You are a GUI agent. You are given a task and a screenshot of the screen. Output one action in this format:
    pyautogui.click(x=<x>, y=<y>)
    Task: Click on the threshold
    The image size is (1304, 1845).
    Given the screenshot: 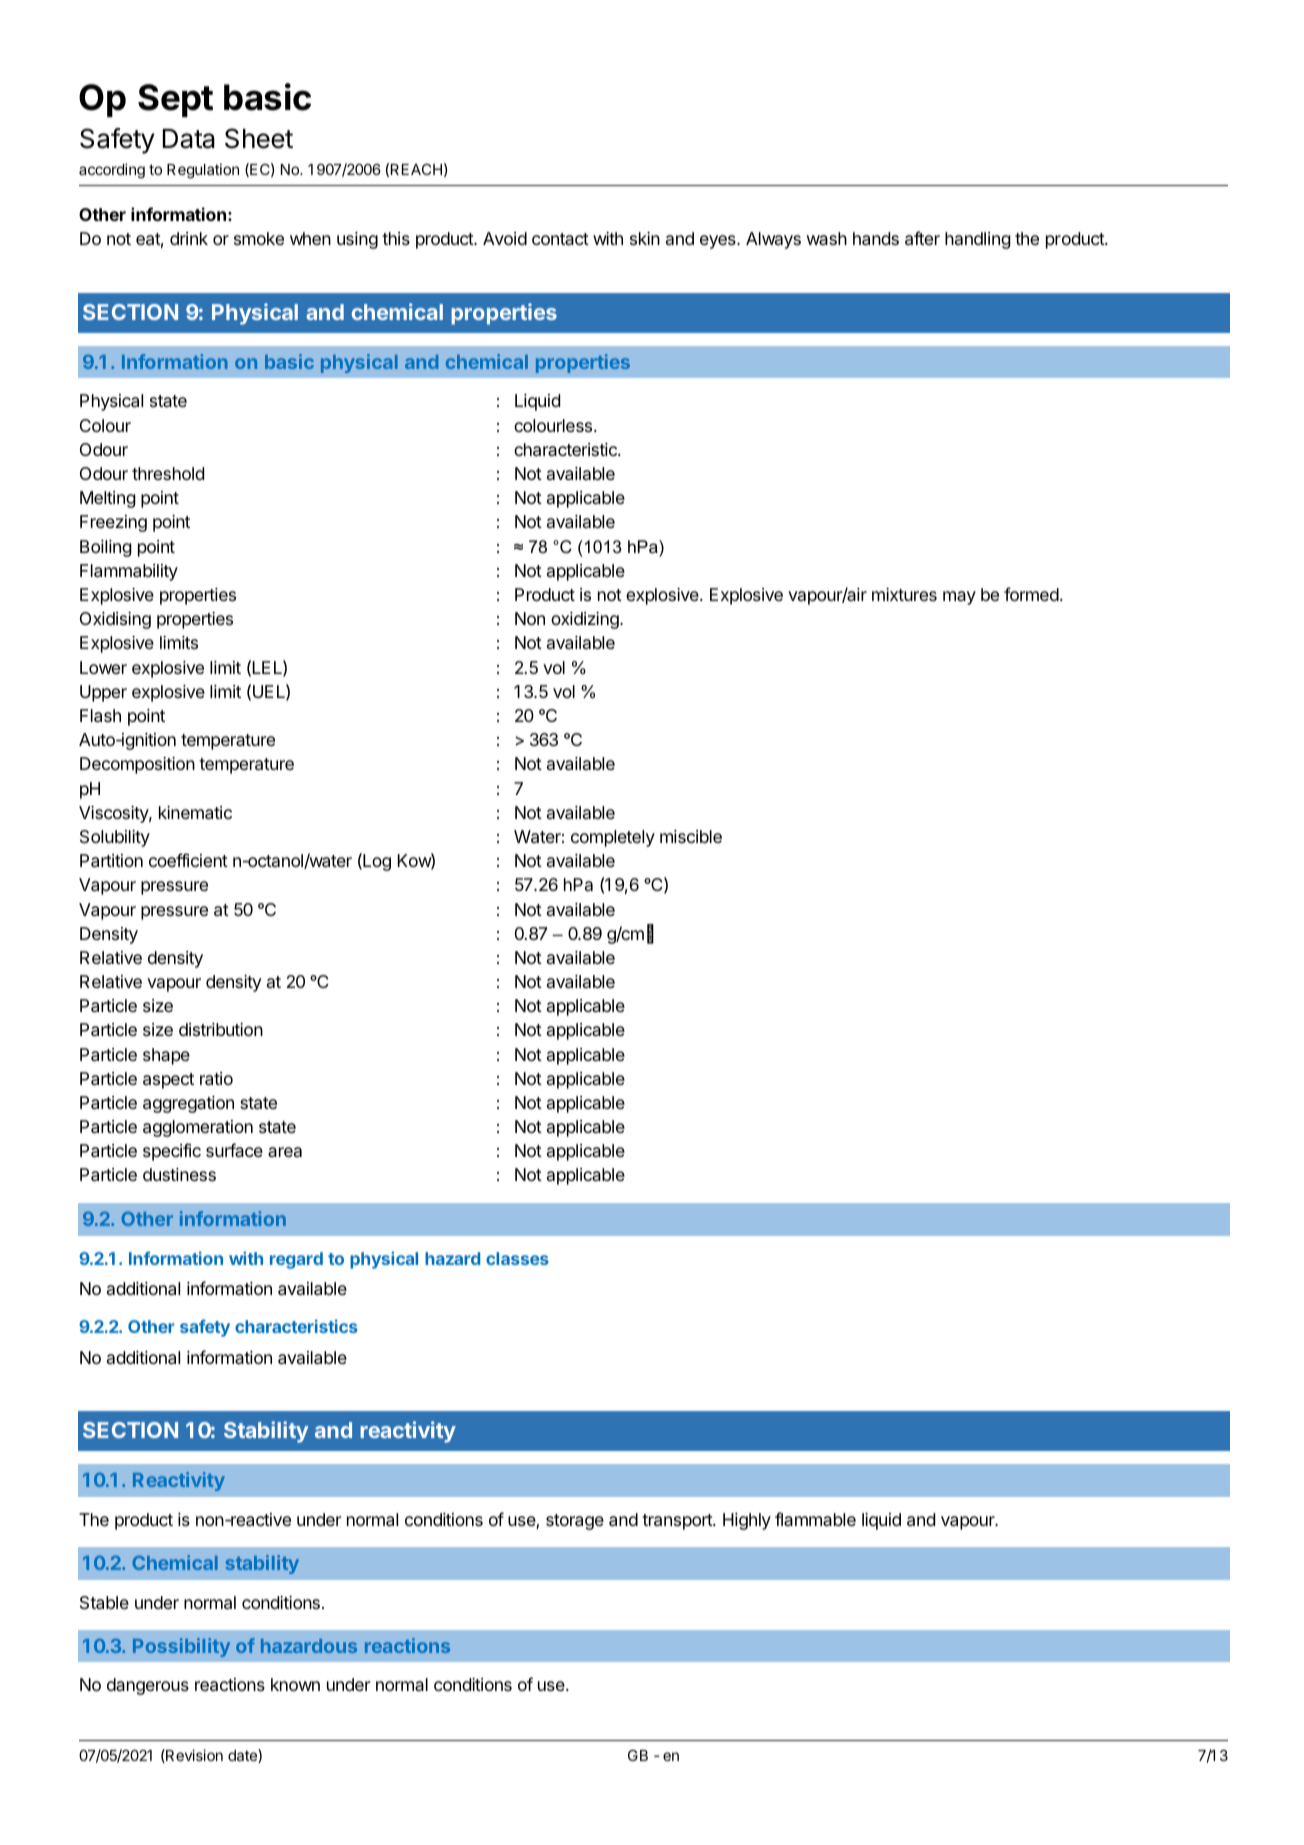 What is the action you would take?
    pyautogui.click(x=168, y=473)
